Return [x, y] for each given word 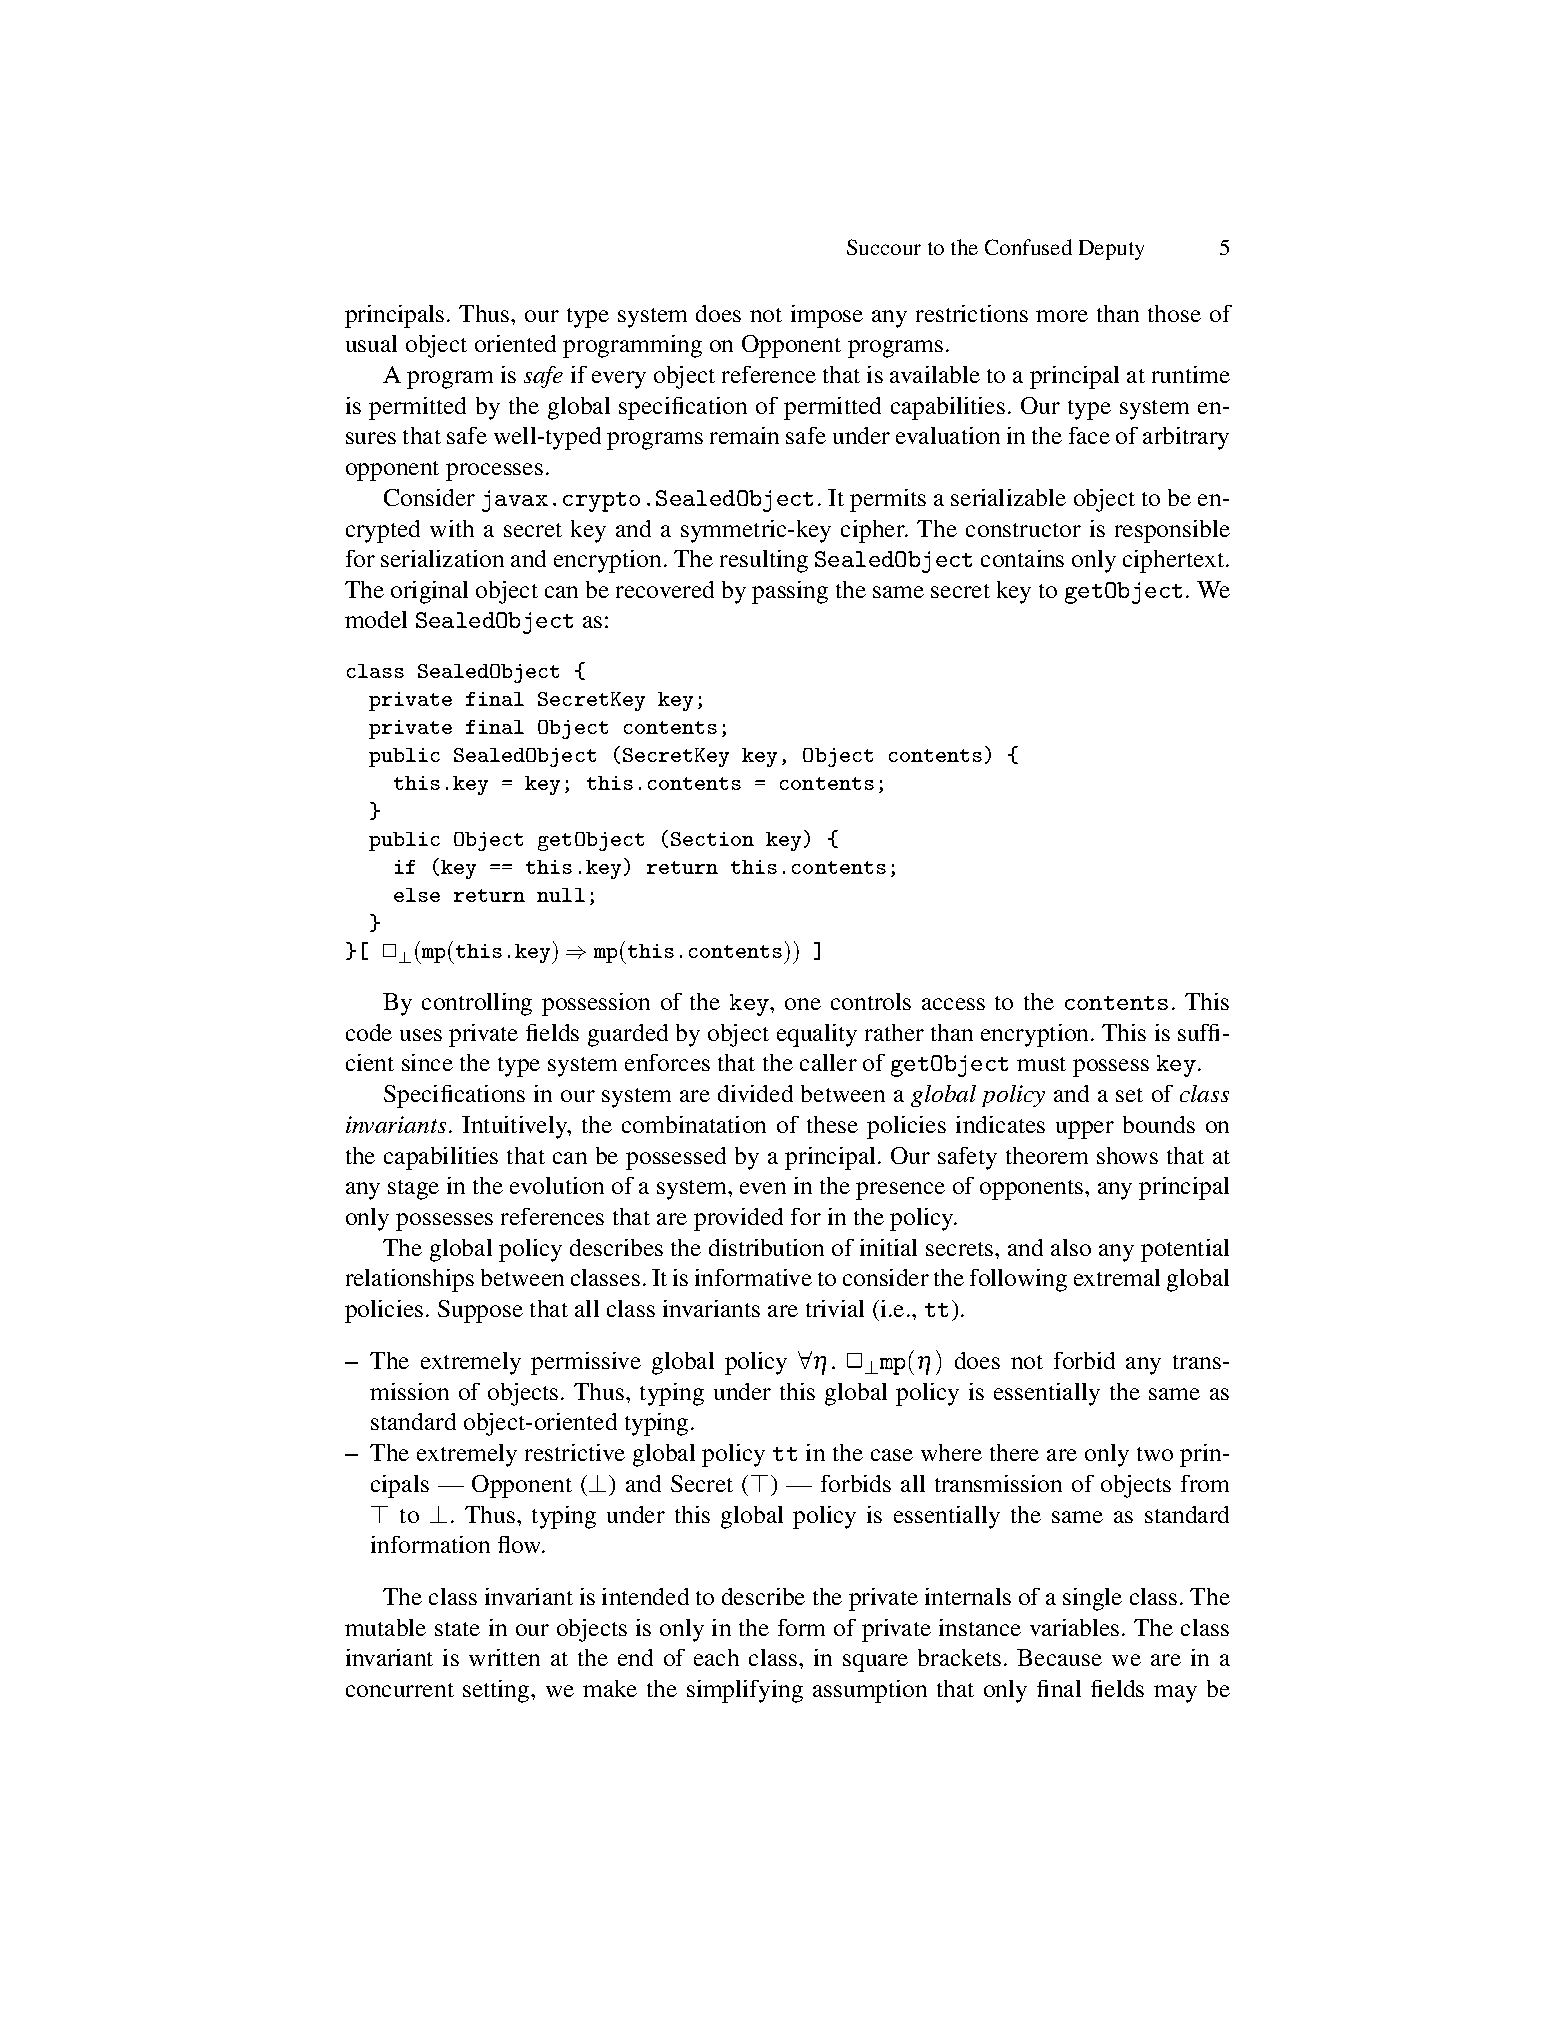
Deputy [1111, 250]
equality [817, 1035]
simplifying [745, 1691]
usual [371, 343]
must [1041, 1064]
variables [1074, 1627]
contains [1022, 558]
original [429, 592]
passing [790, 592]
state [457, 1629]
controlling [477, 1004]
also [1071, 1247]
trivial [835, 1308]
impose [827, 316]
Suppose [480, 1311]
